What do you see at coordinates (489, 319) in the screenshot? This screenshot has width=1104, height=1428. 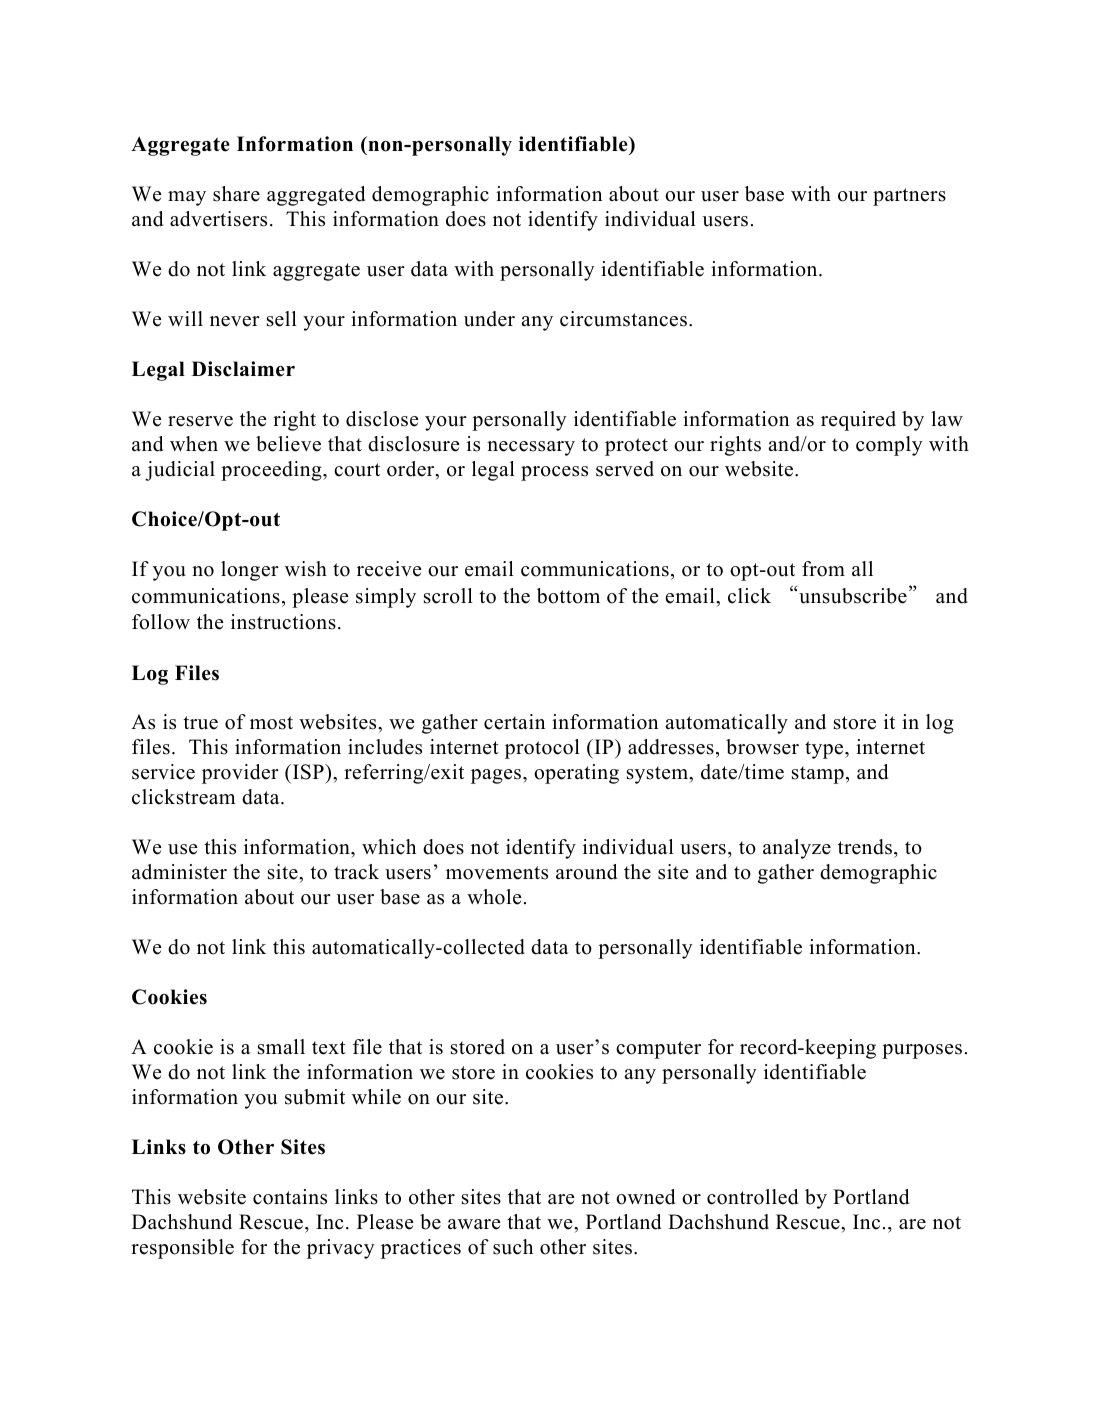 I see `under` at bounding box center [489, 319].
